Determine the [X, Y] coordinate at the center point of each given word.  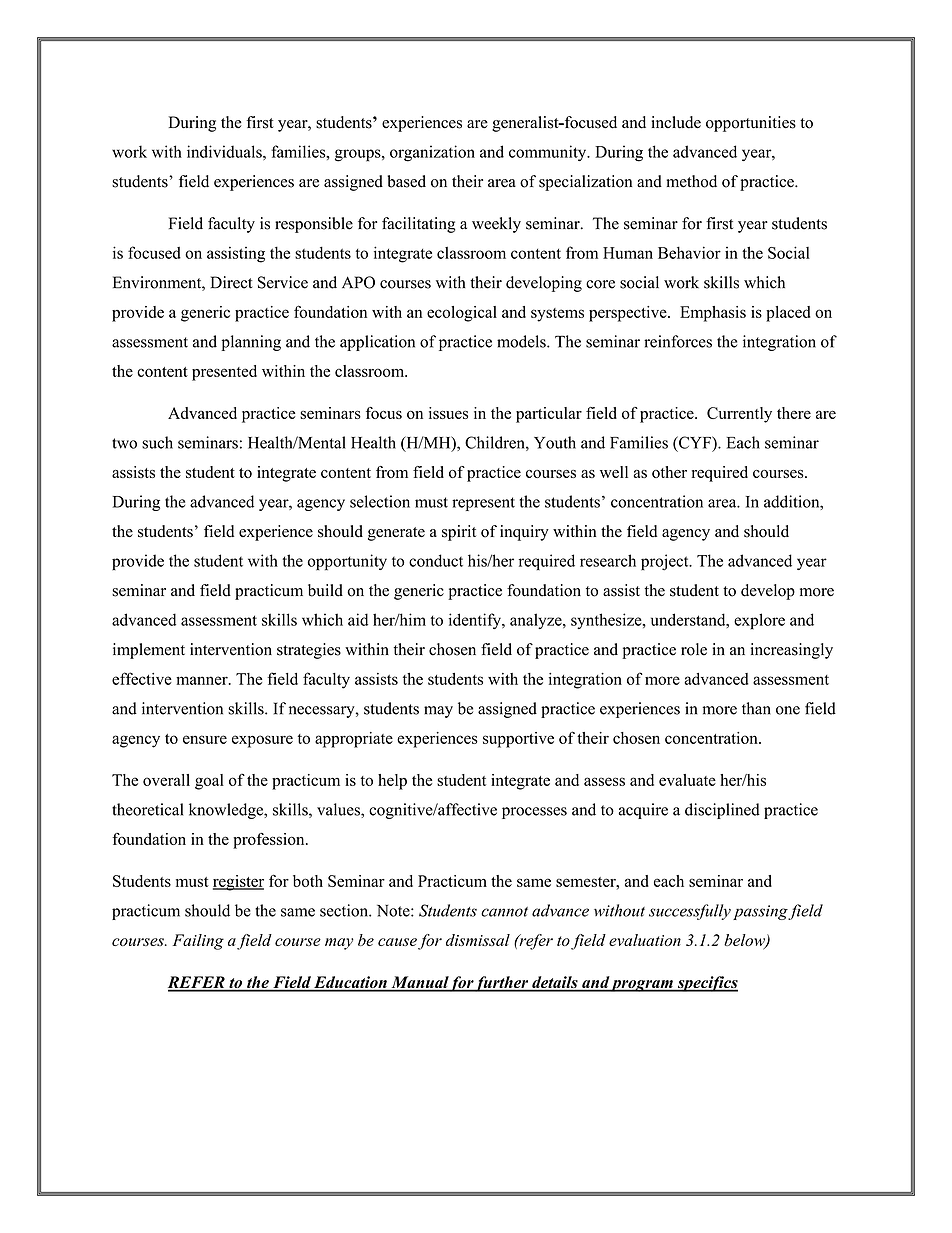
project [666, 562]
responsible [314, 225]
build [325, 590]
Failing [198, 942]
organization [432, 153]
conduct [436, 560]
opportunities [751, 124]
